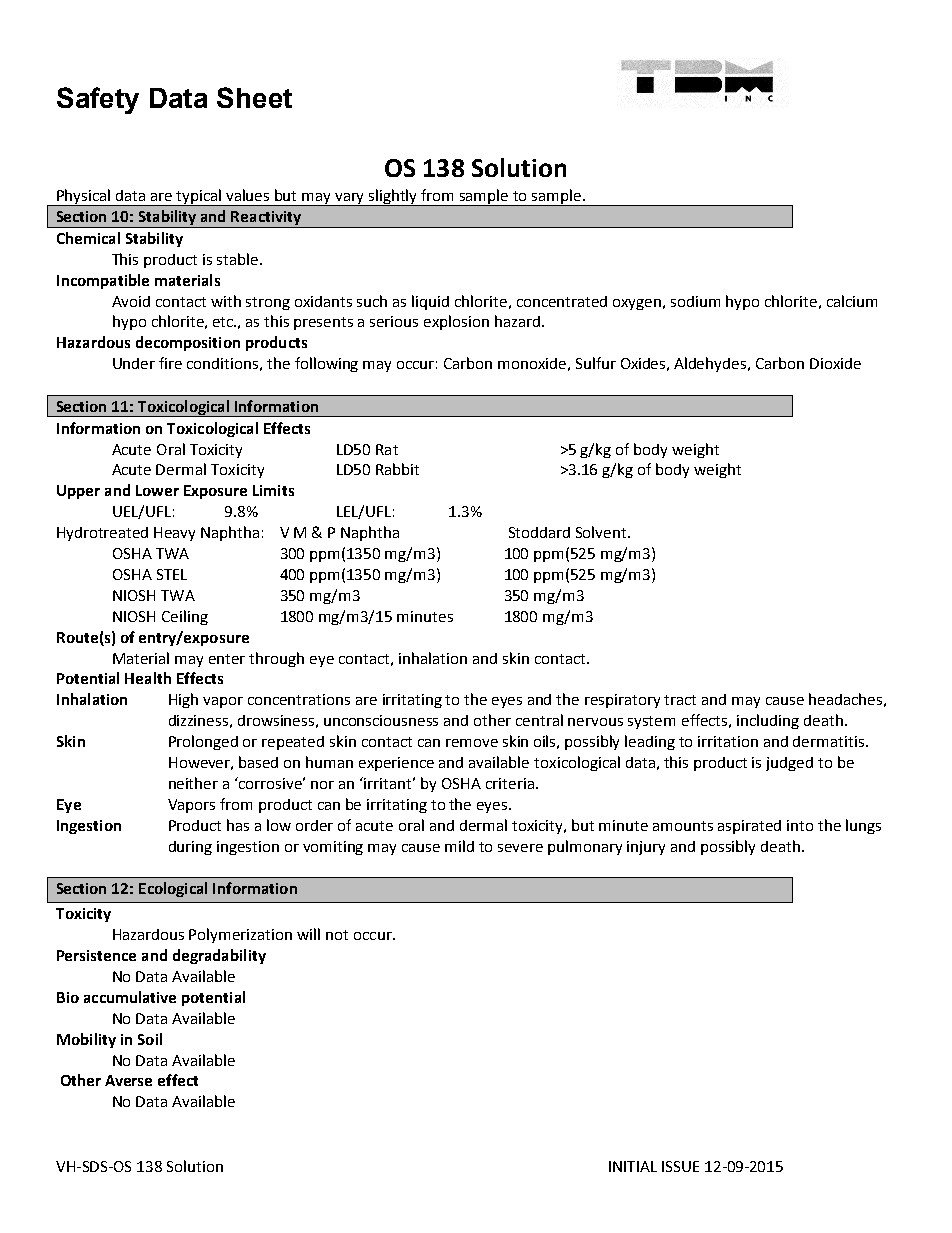 The width and height of the screenshot is (952, 1233). What do you see at coordinates (695, 301) in the screenshot?
I see `sodium` at bounding box center [695, 301].
